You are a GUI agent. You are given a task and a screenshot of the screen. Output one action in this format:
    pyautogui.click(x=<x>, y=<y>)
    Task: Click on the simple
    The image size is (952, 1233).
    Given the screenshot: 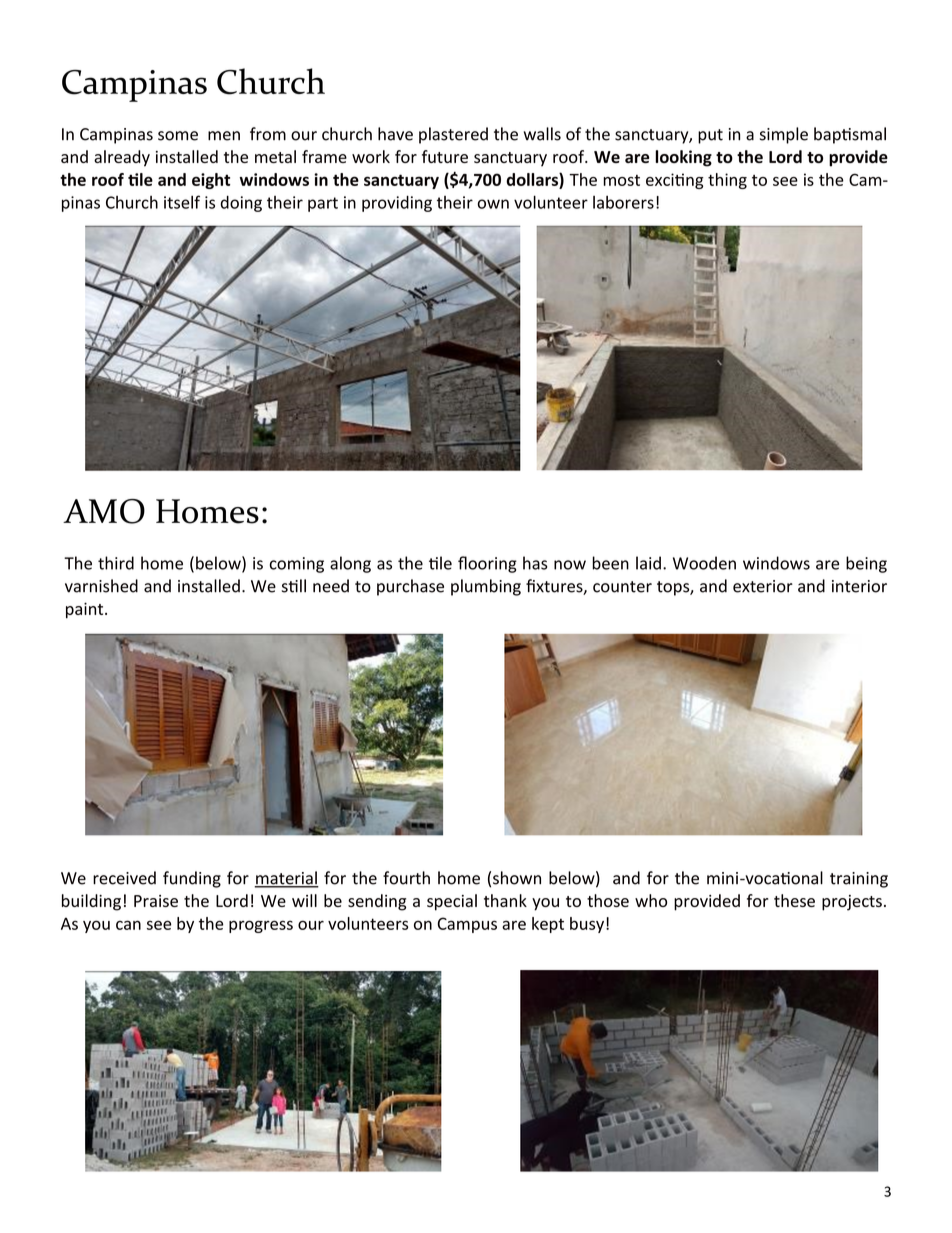 What is the action you would take?
    pyautogui.click(x=784, y=135)
